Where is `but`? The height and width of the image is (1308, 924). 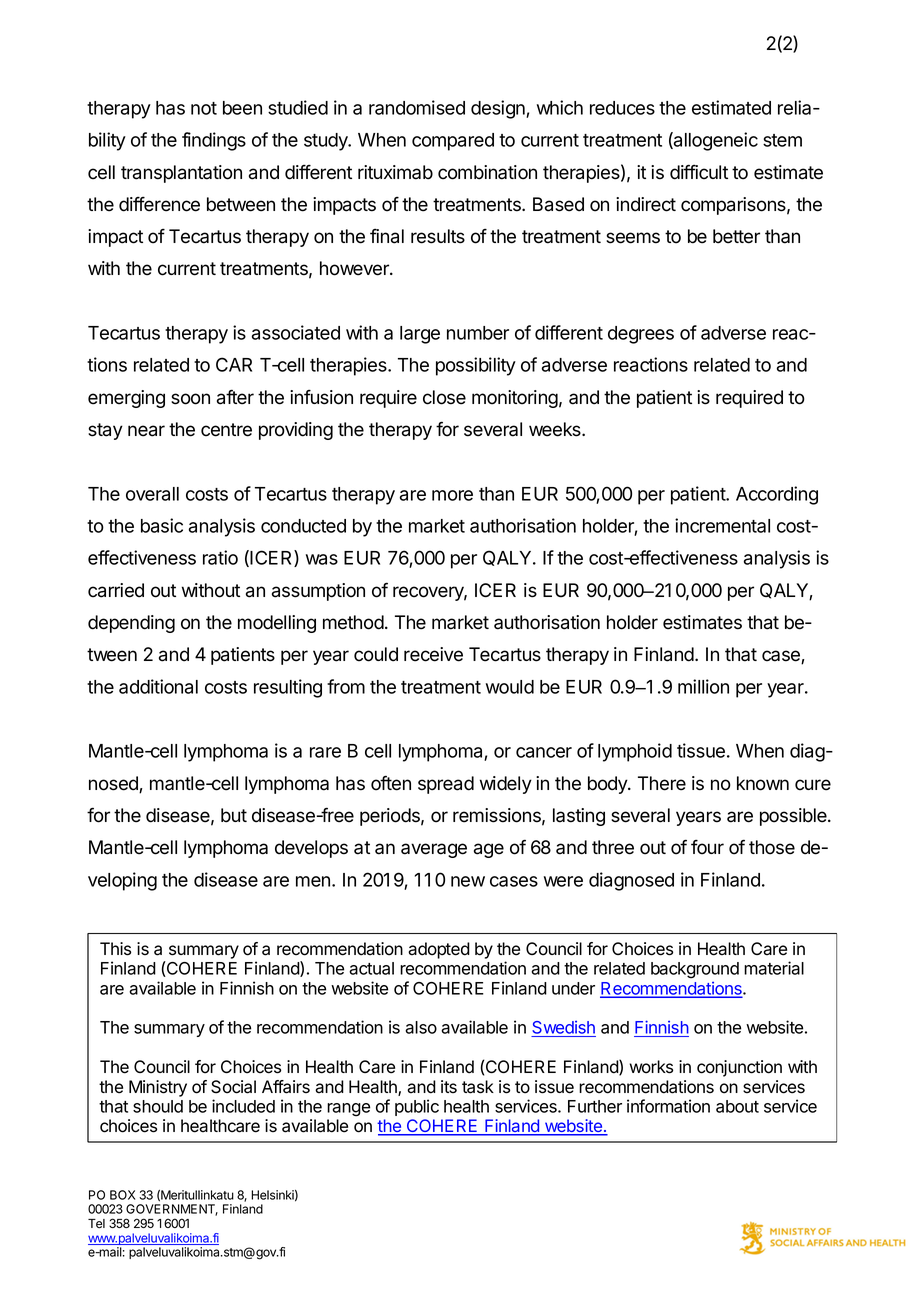 but is located at coordinates (234, 815).
